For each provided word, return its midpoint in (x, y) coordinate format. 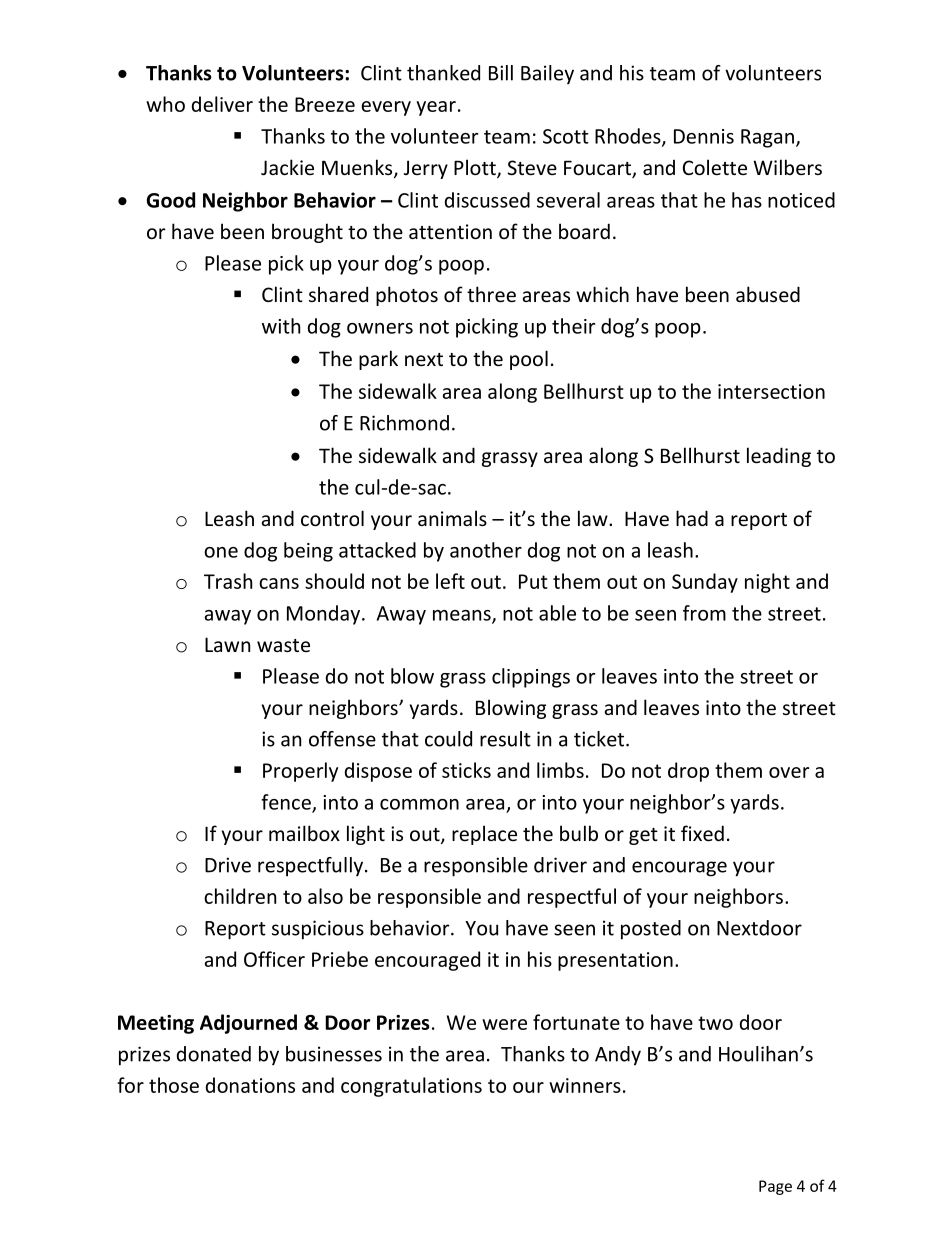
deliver (222, 104)
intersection (771, 391)
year (436, 108)
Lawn (227, 644)
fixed (702, 833)
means (463, 616)
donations (250, 1085)
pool (529, 360)
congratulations (411, 1087)
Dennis (704, 136)
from (704, 613)
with (281, 326)
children (240, 896)
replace (484, 835)
